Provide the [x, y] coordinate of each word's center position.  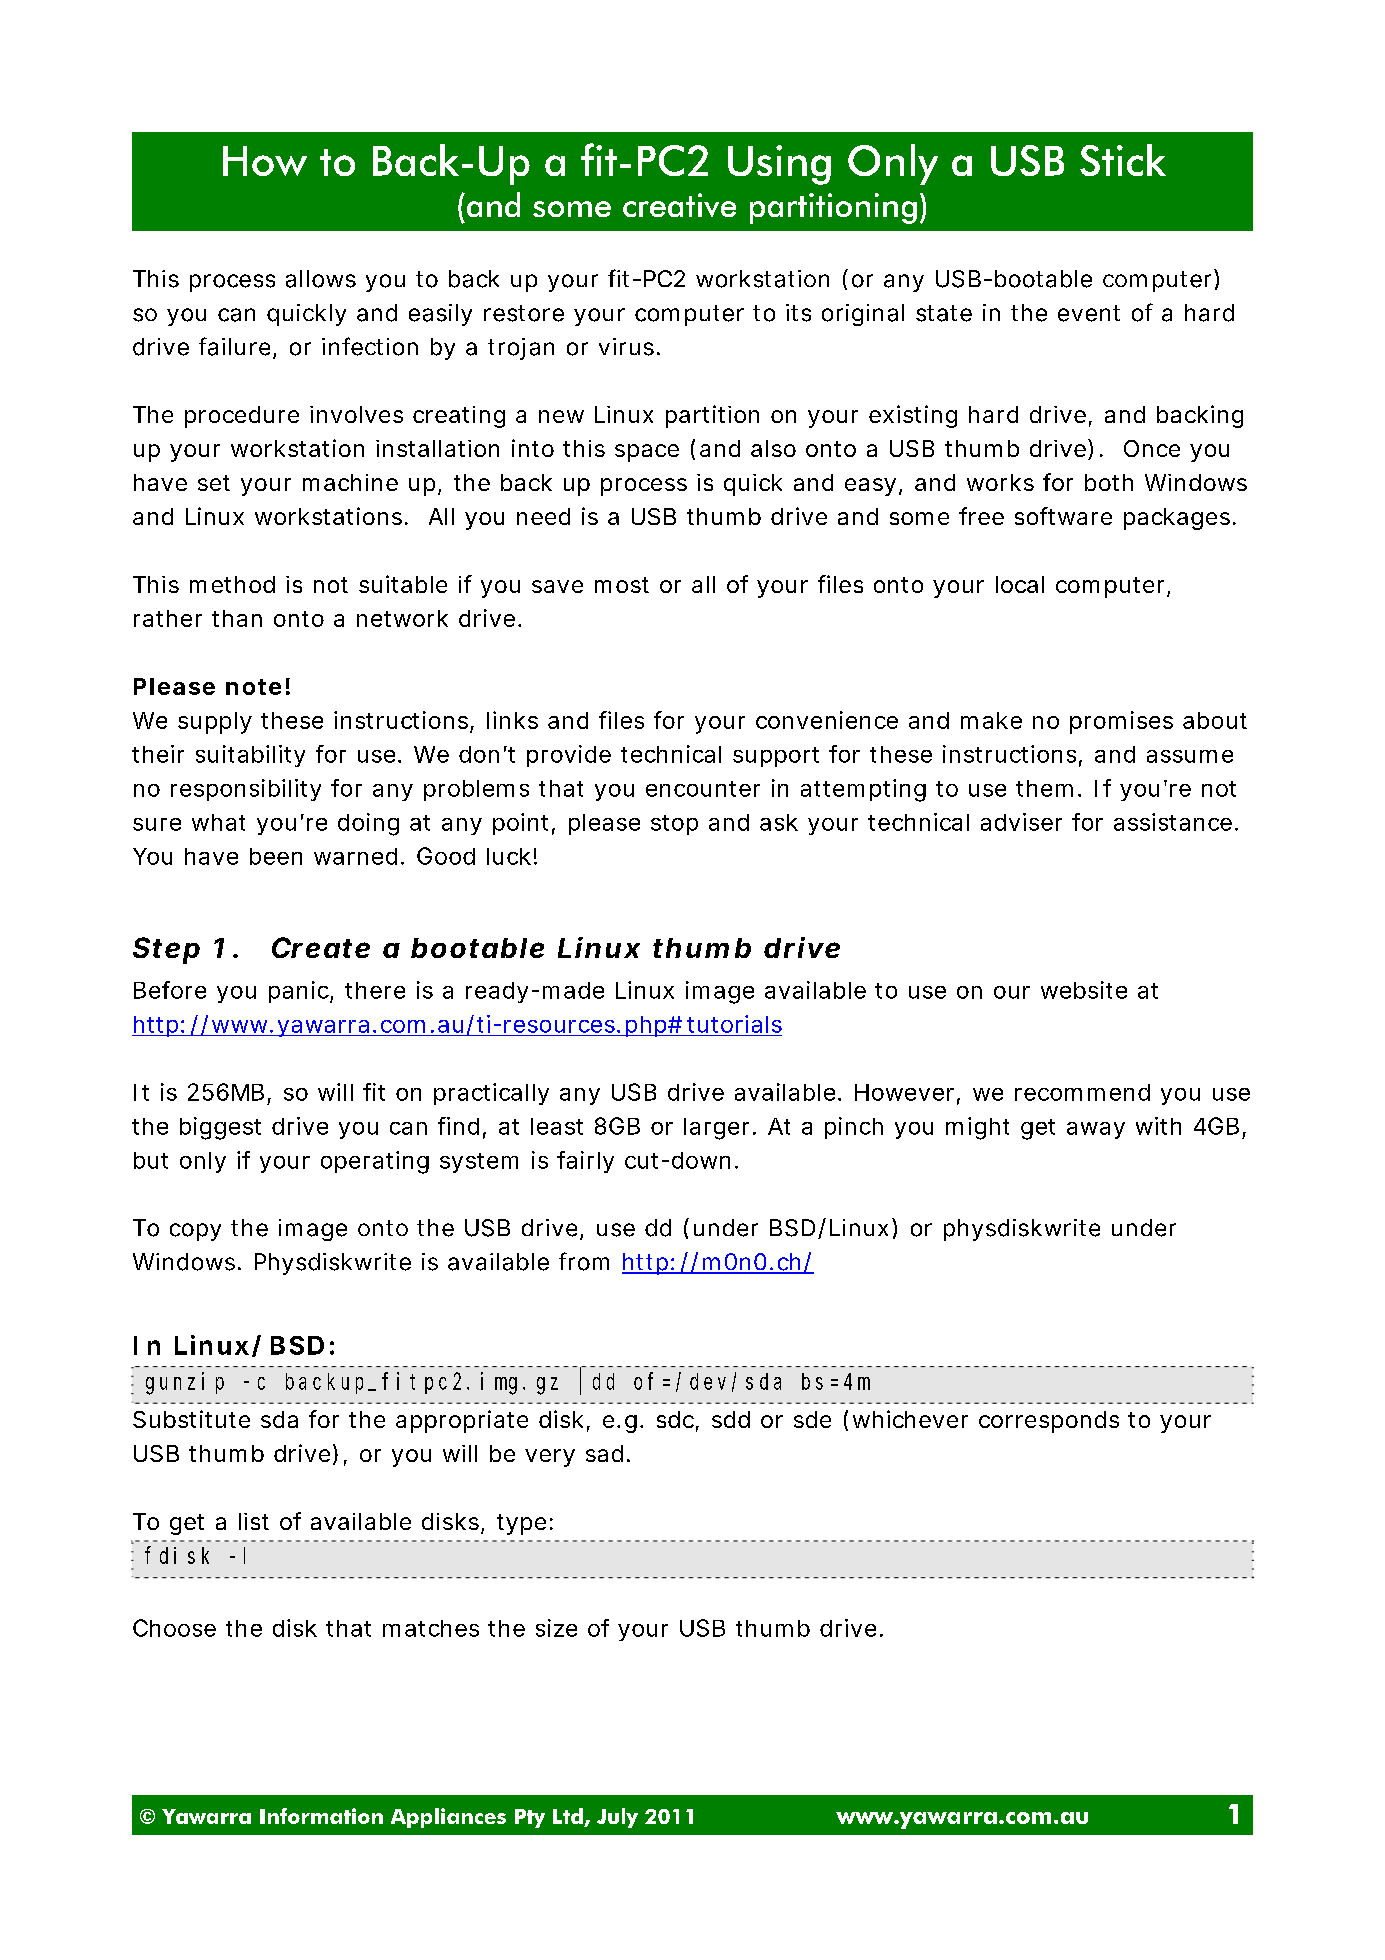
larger [716, 1129]
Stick [1123, 160]
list [254, 1521]
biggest [220, 1128]
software [1063, 516]
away [1096, 1130]
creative [679, 205]
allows [321, 279]
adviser [1021, 822]
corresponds [1049, 1422]
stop [674, 825]
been [276, 856]
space [647, 453]
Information [321, 1816]
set [214, 483]
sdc [675, 1419]
